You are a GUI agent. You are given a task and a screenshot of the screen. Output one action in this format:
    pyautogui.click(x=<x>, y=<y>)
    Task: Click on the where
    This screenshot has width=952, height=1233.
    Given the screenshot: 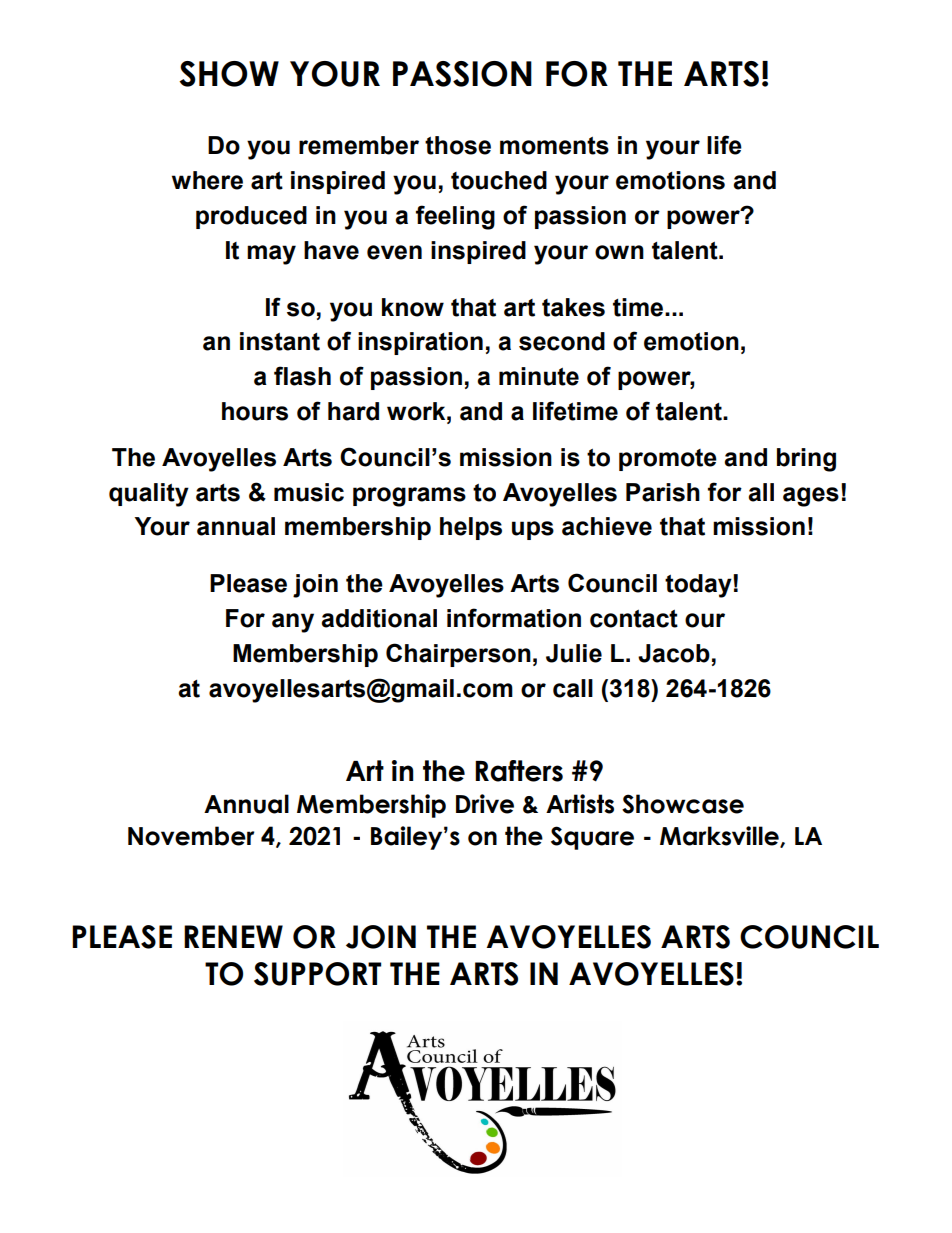 What is the action you would take?
    pyautogui.click(x=207, y=180)
